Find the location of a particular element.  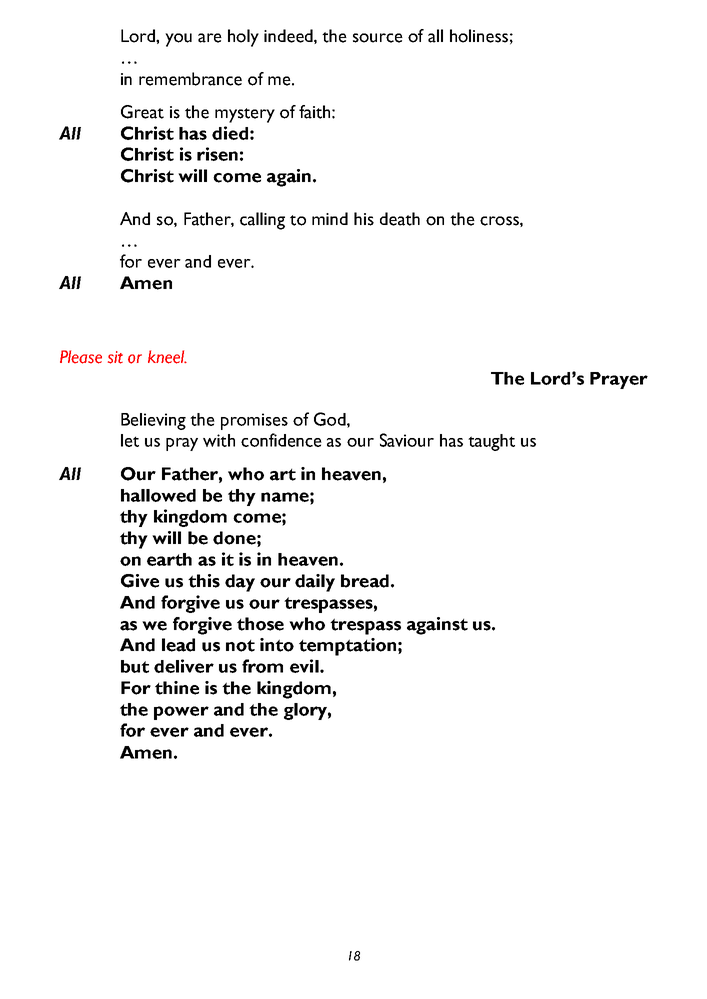

source is located at coordinates (378, 38).
